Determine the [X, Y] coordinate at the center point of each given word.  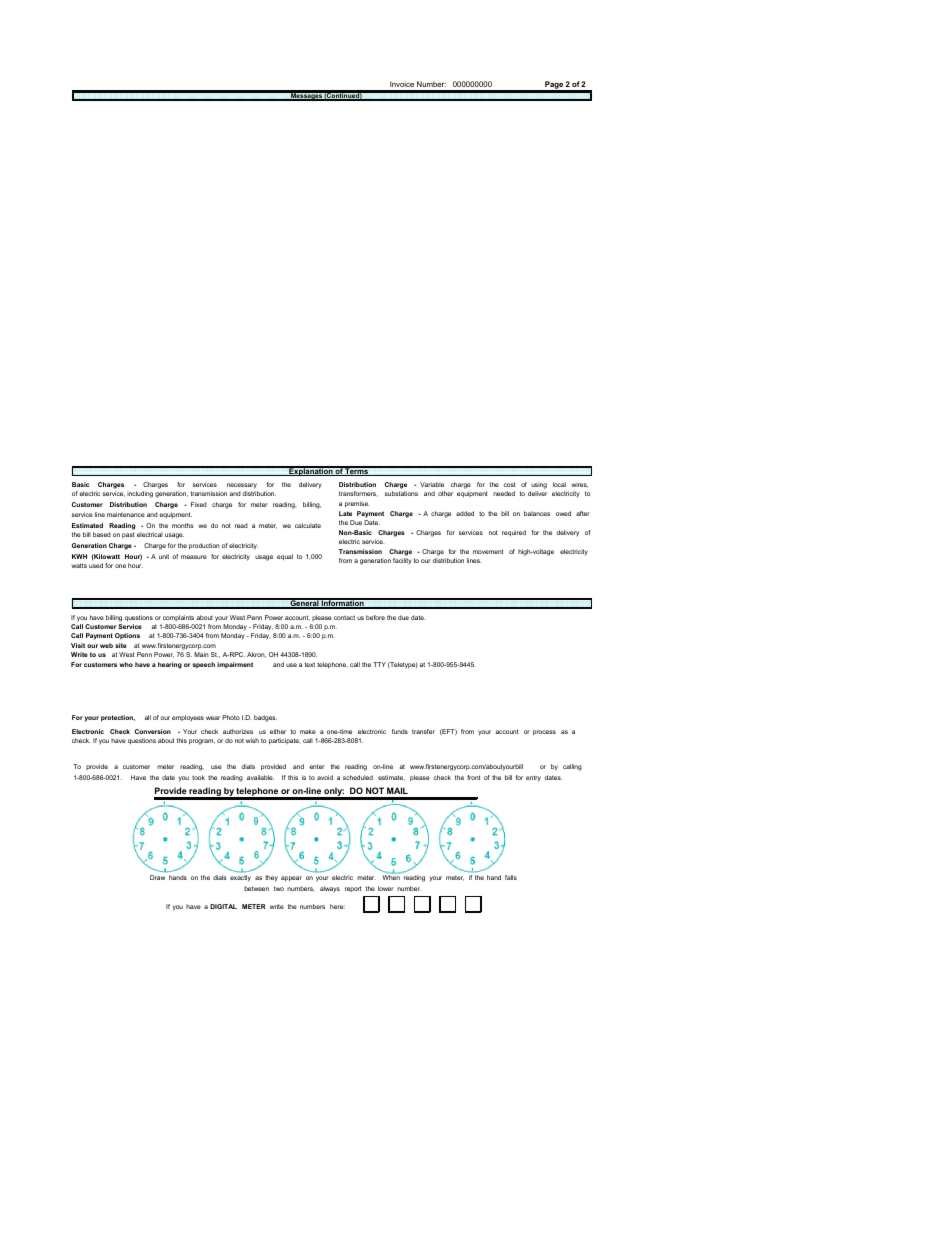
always [330, 889]
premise [357, 504]
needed [504, 493]
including [140, 494]
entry [533, 778]
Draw [157, 877]
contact [344, 617]
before [375, 617]
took [198, 777]
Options [127, 636]
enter [317, 766]
